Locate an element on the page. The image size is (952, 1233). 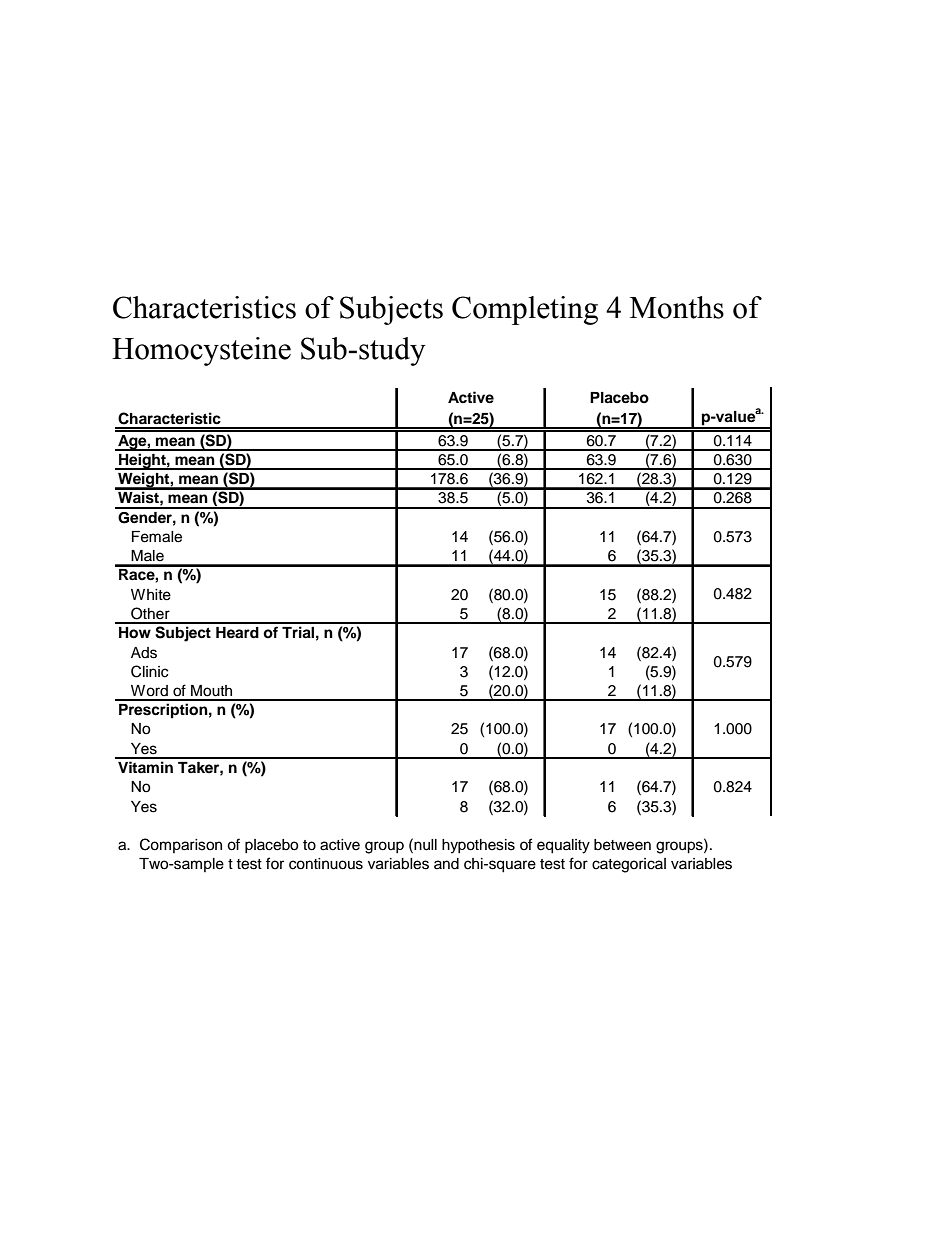
Completing is located at coordinates (525, 310).
